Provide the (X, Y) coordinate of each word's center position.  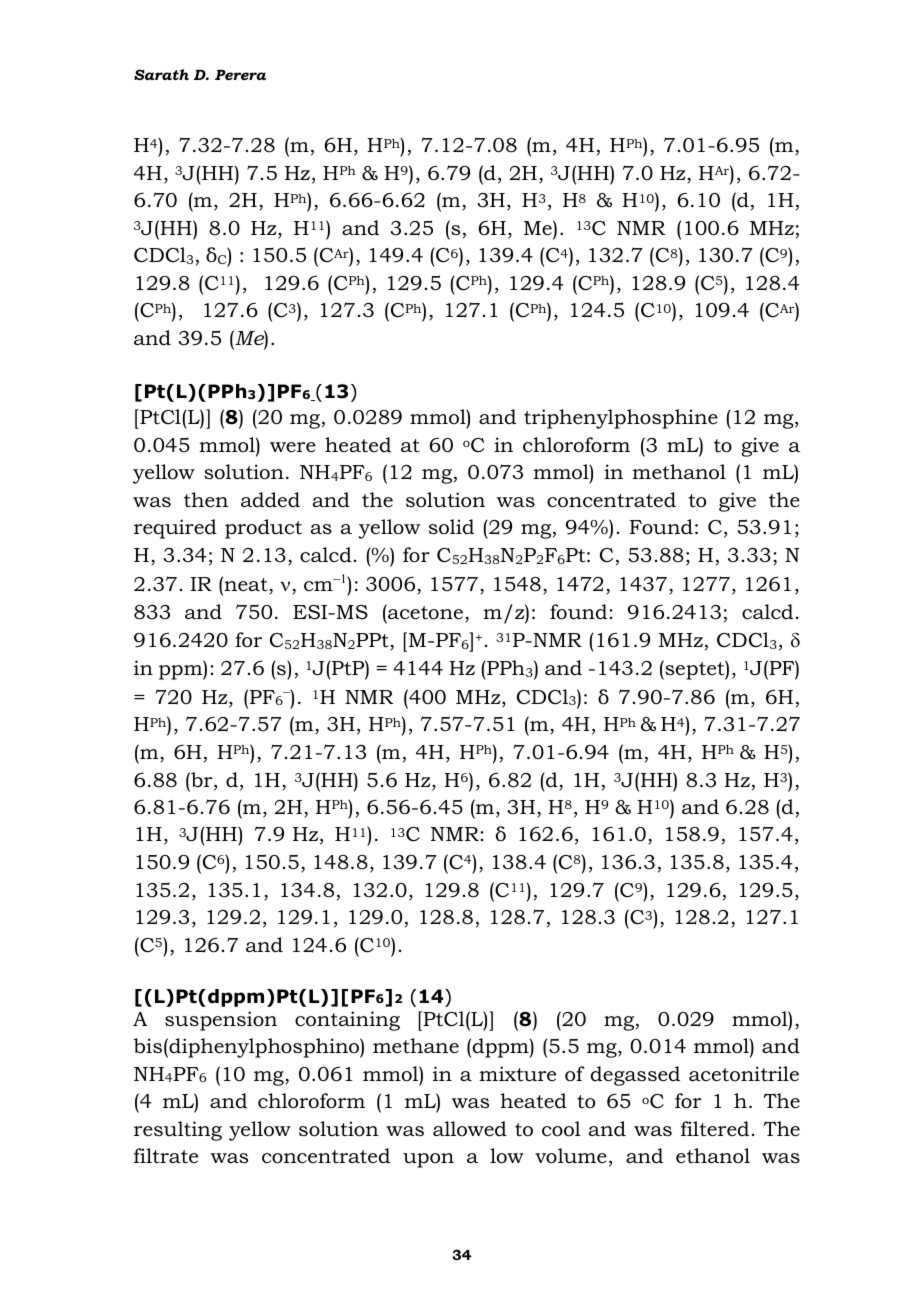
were (293, 447)
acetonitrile (744, 1074)
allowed (470, 1129)
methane (416, 1046)
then (206, 500)
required (175, 529)
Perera (240, 75)
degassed (635, 1076)
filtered (715, 1129)
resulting (178, 1131)
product (263, 529)
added (270, 500)
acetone (424, 612)
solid (451, 527)
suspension (221, 1021)
